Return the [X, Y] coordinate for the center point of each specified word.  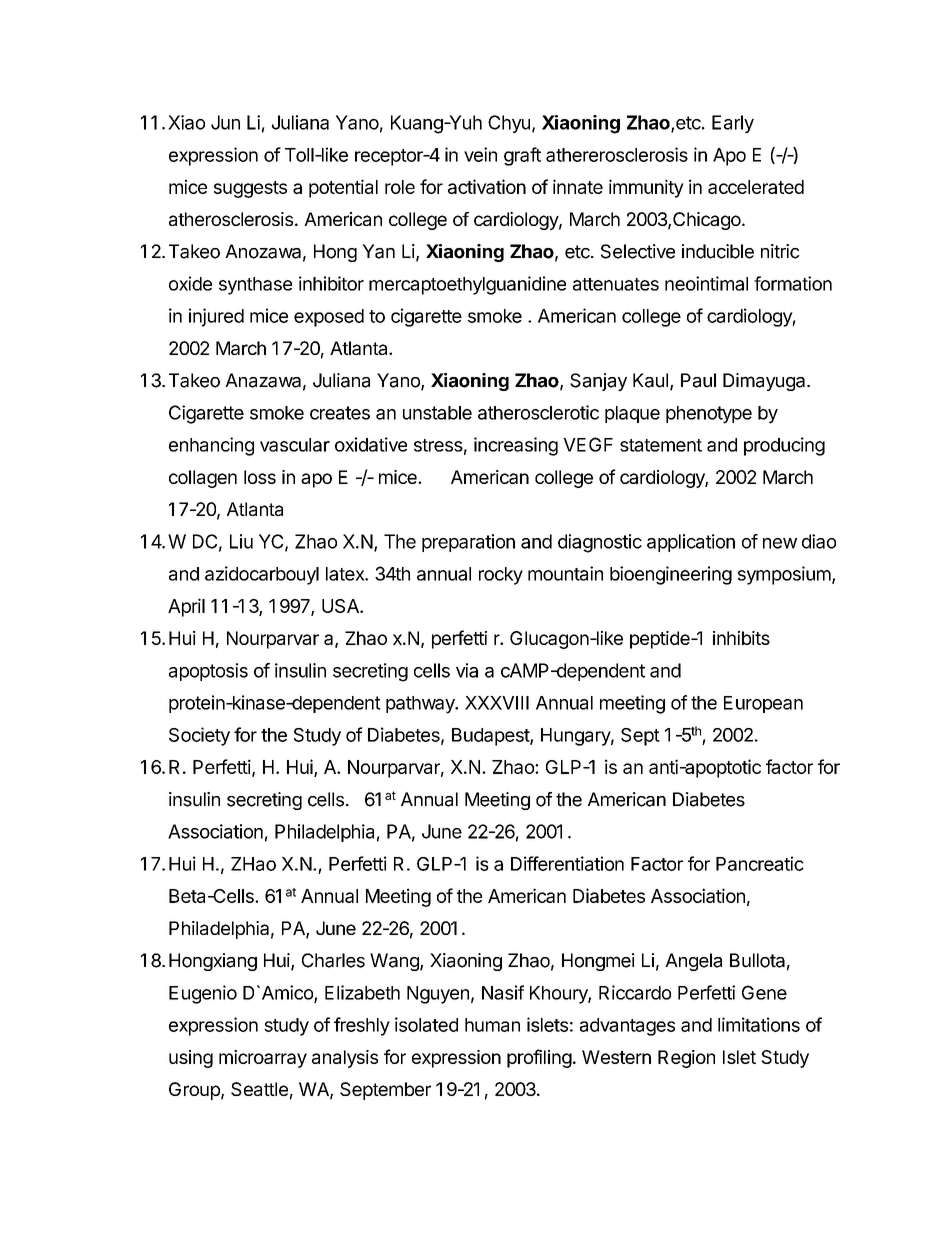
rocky [501, 576]
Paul [698, 380]
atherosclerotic [538, 412]
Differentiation [567, 863]
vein [480, 154]
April [186, 607]
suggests [250, 189]
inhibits [741, 638]
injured [216, 317]
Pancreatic [760, 863]
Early [733, 124]
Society [199, 736]
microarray [263, 1059]
